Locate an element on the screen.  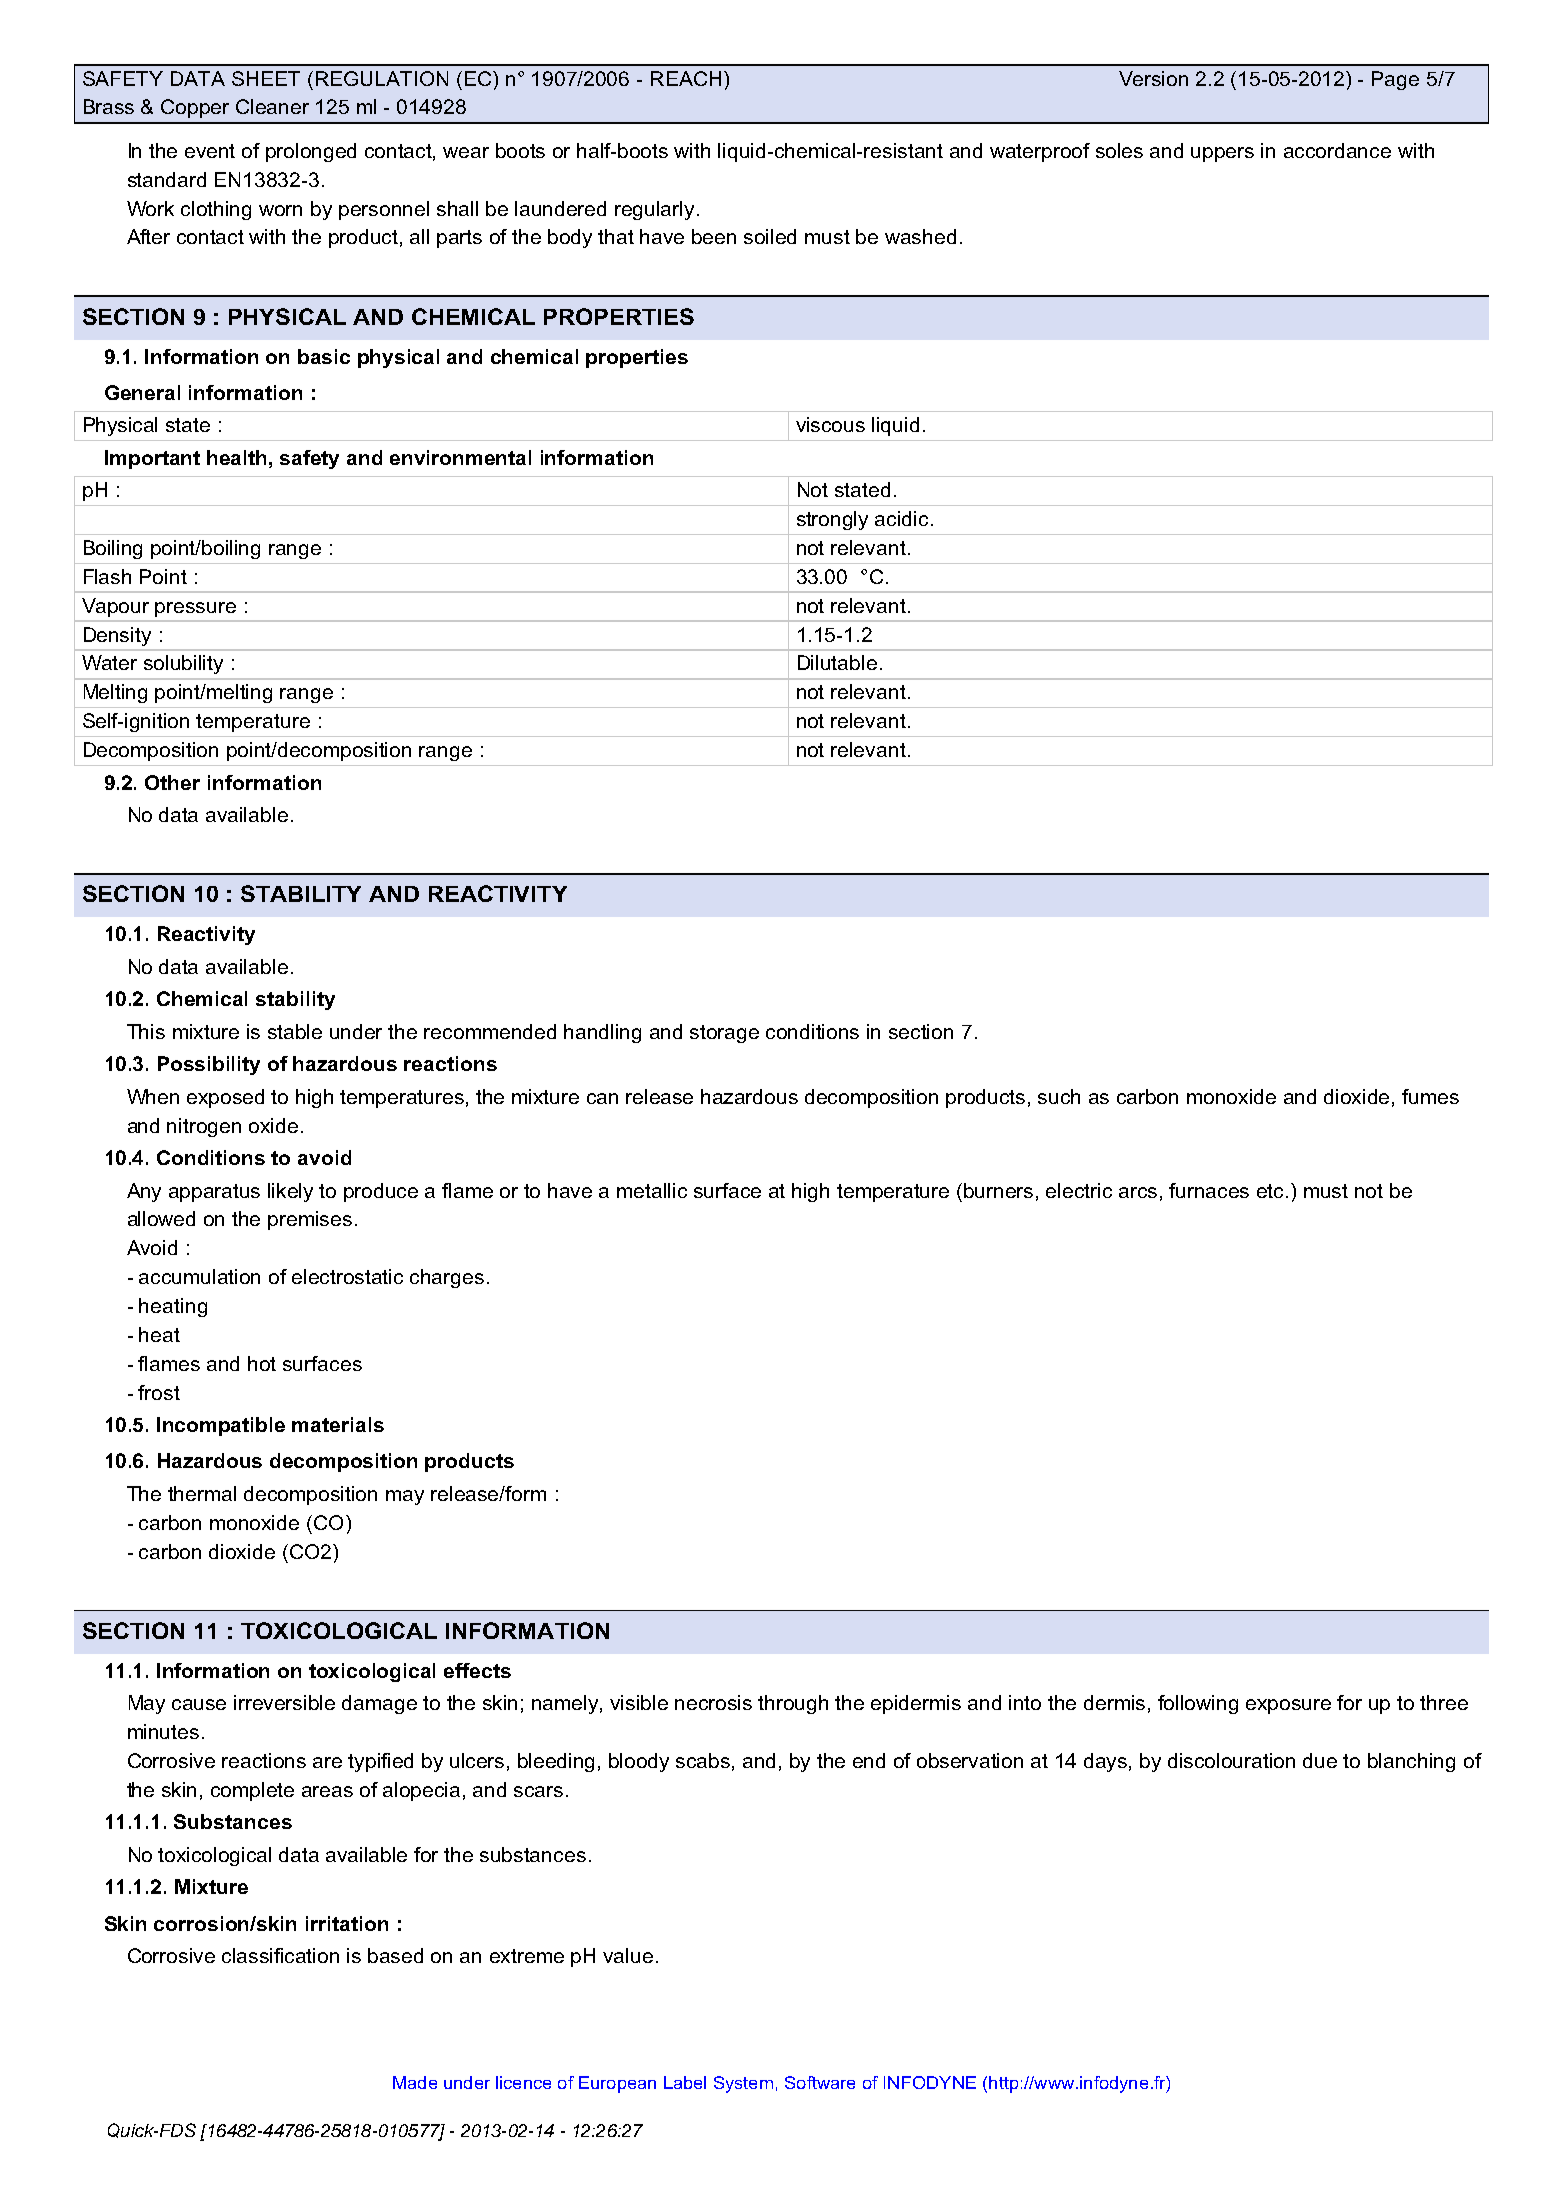
Cleaner is located at coordinates (272, 106).
